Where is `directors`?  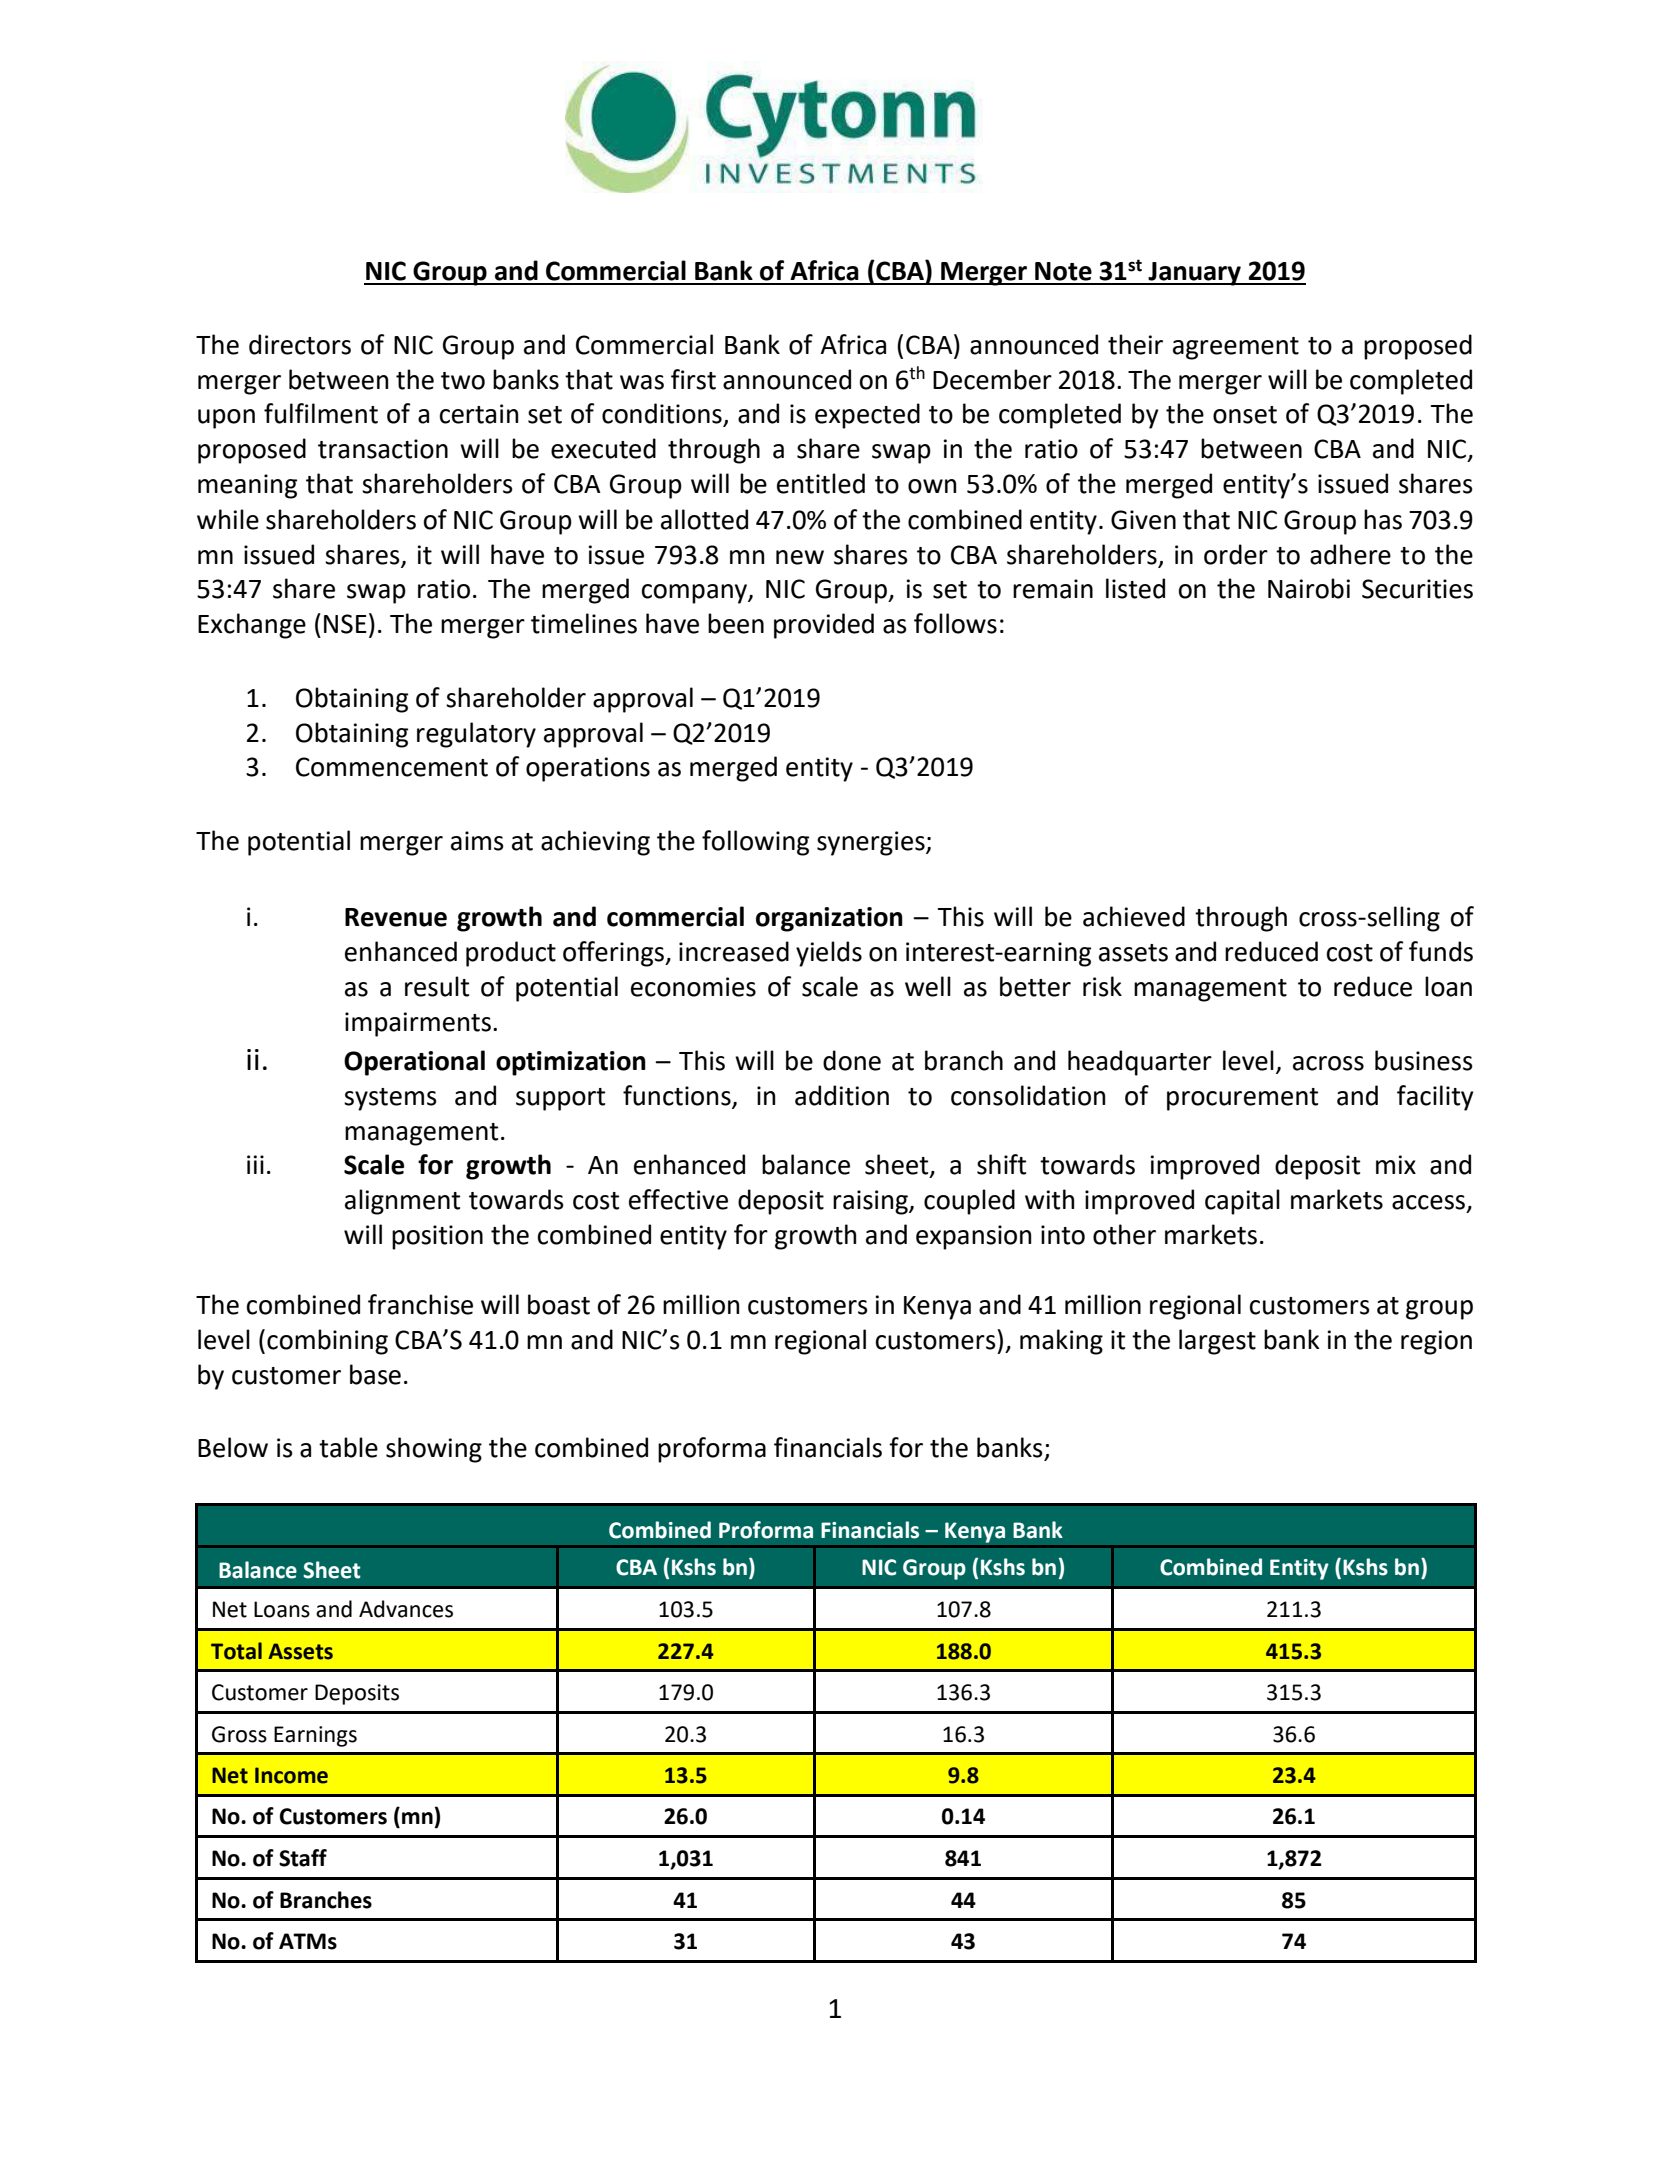
directors is located at coordinates (300, 344).
